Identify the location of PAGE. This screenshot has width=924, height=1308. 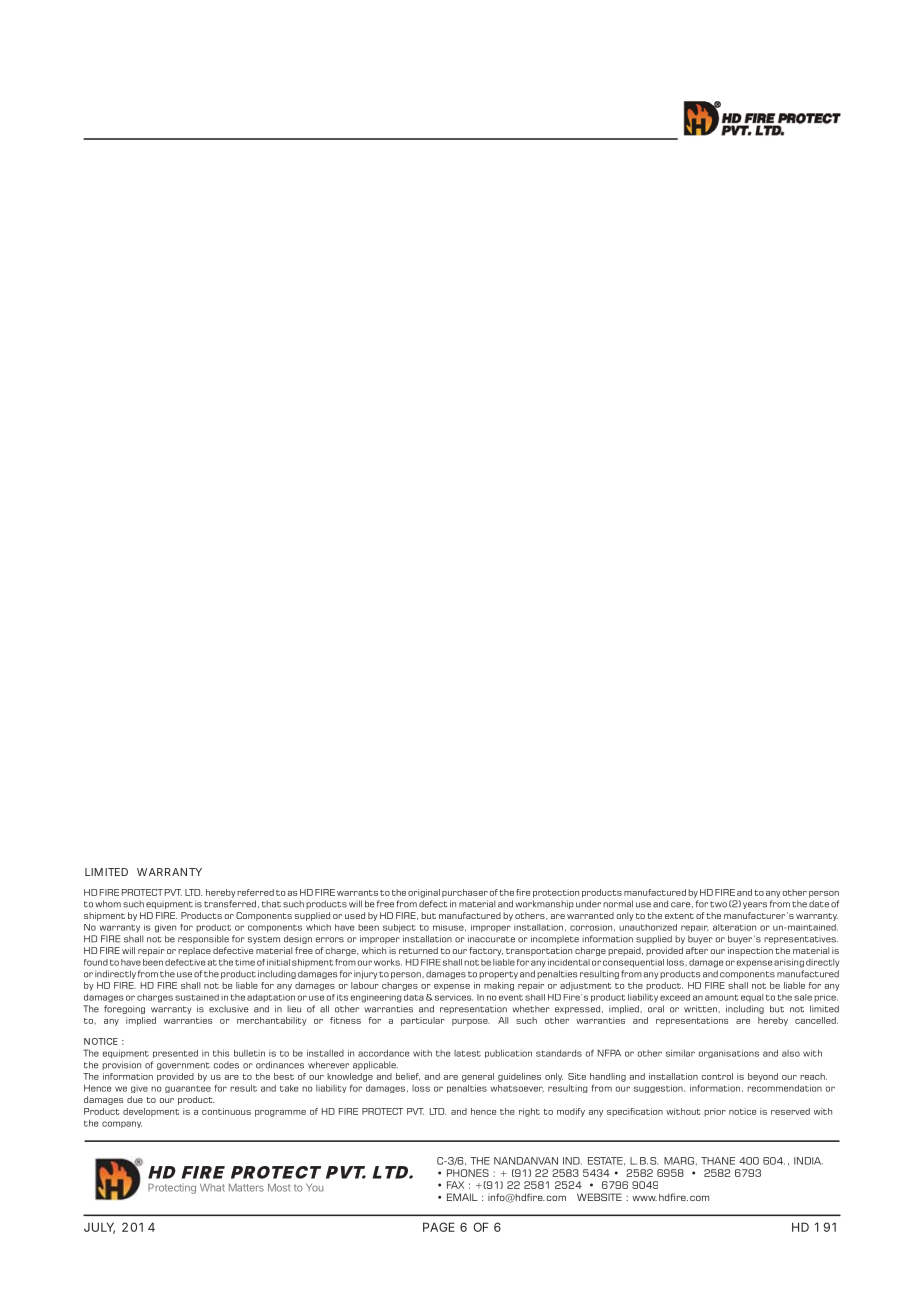
(439, 1227).
